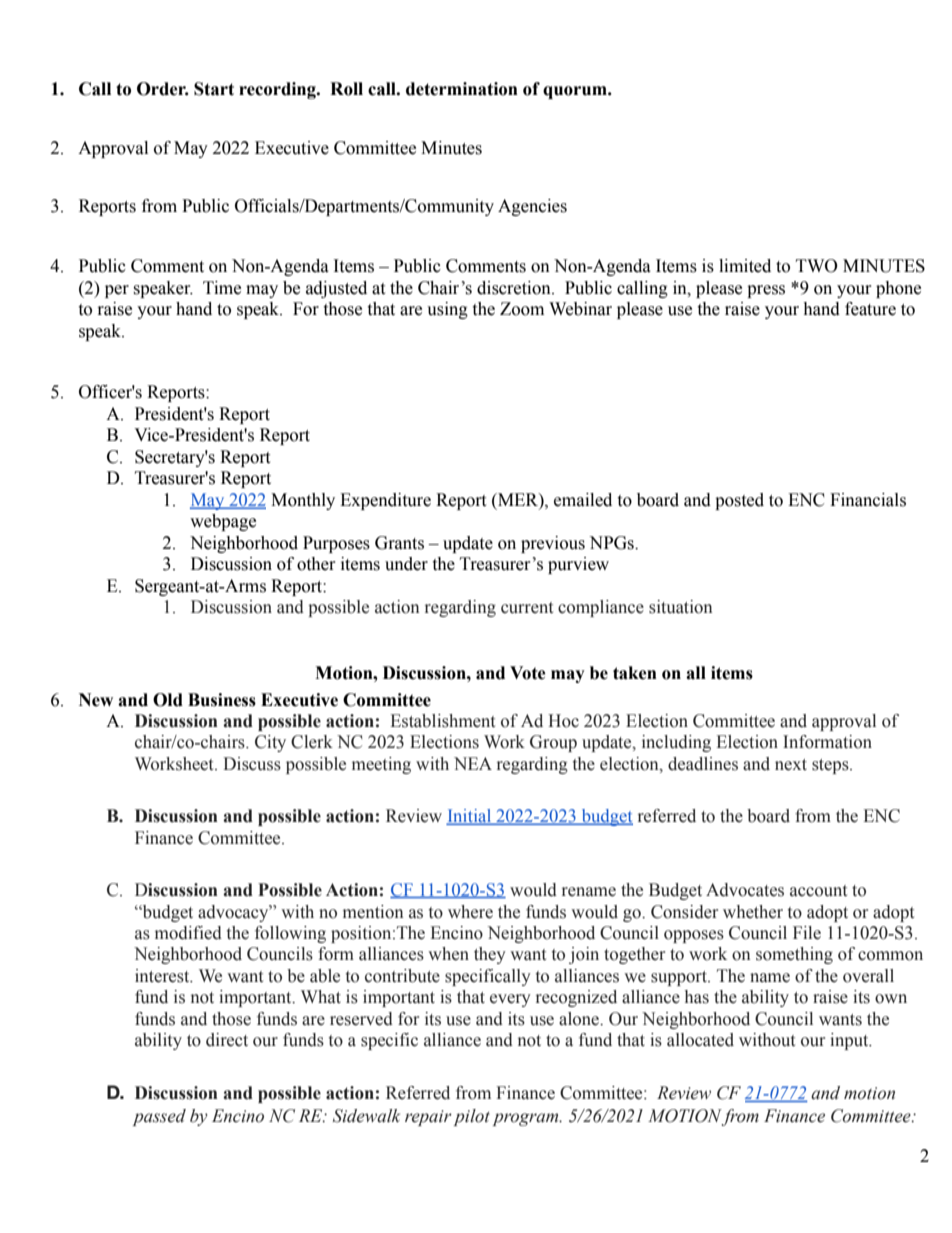  What do you see at coordinates (462, 89) in the document?
I see `determination` at bounding box center [462, 89].
